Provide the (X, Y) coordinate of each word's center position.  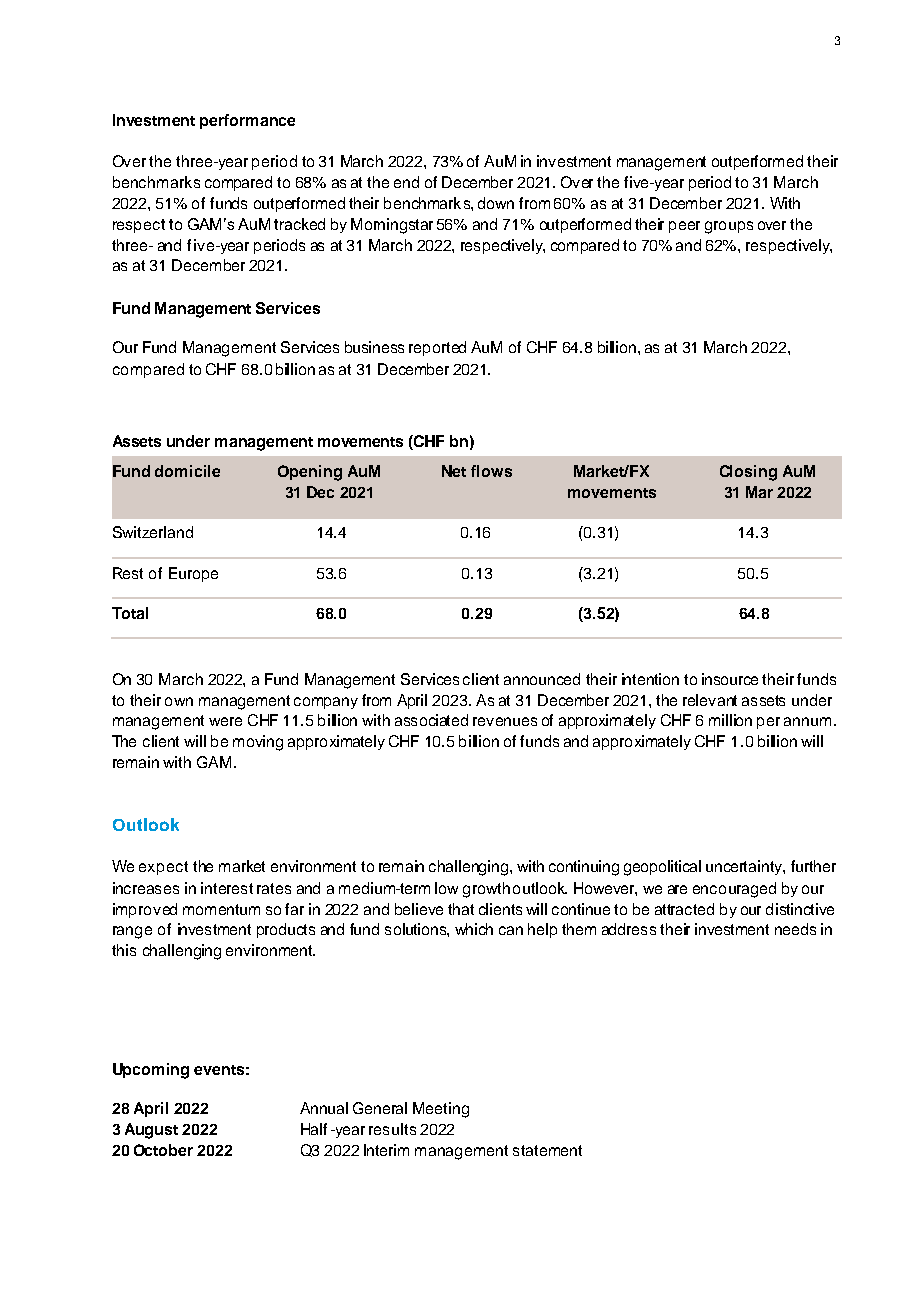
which (474, 929)
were (225, 721)
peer (684, 227)
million (730, 720)
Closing (748, 473)
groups (729, 227)
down (496, 203)
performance (247, 121)
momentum (221, 909)
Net (454, 471)
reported (437, 348)
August (151, 1131)
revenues (505, 721)
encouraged (734, 890)
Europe (193, 574)
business (374, 347)
